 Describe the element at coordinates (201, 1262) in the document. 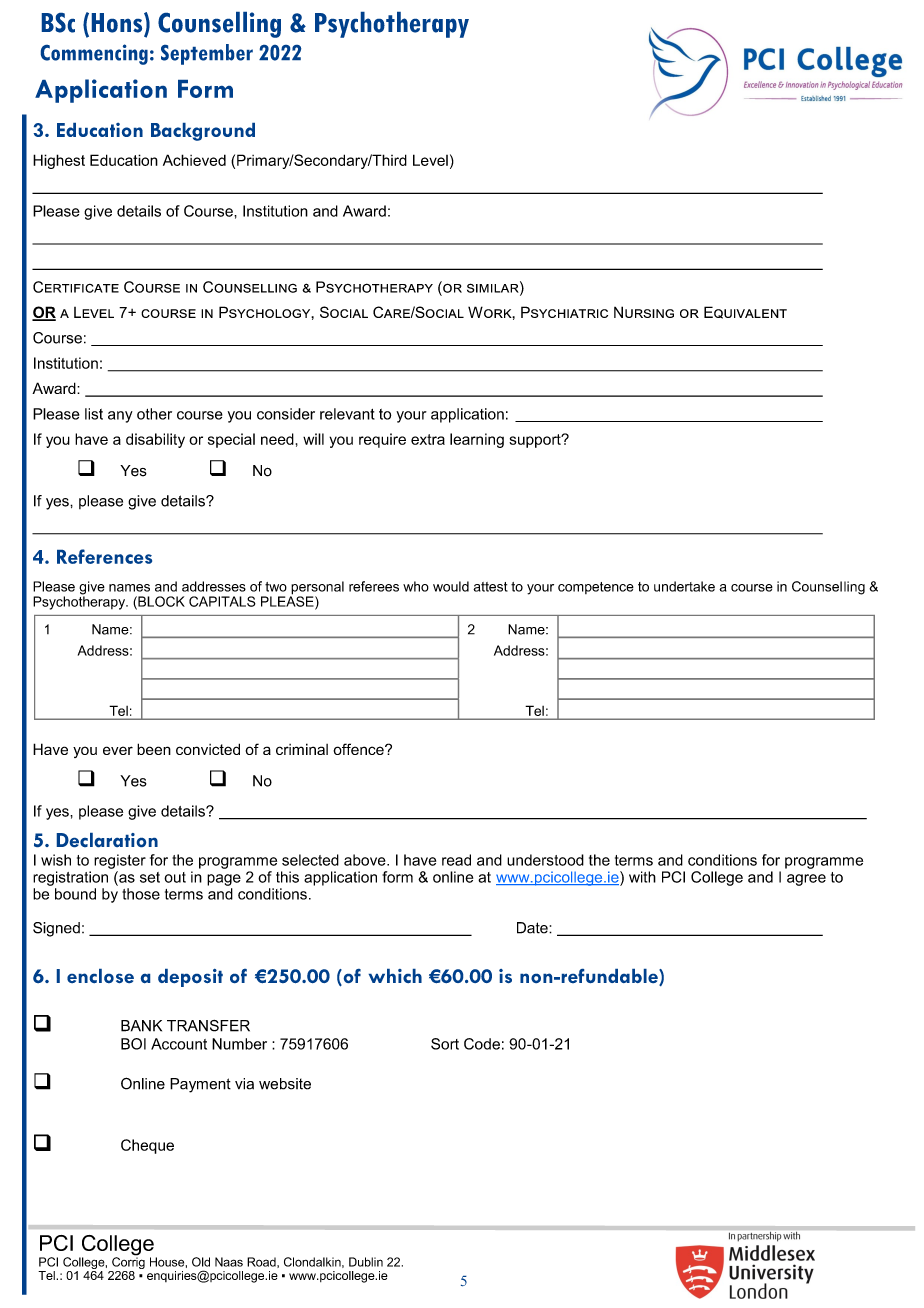

I see `Old` at that location.
